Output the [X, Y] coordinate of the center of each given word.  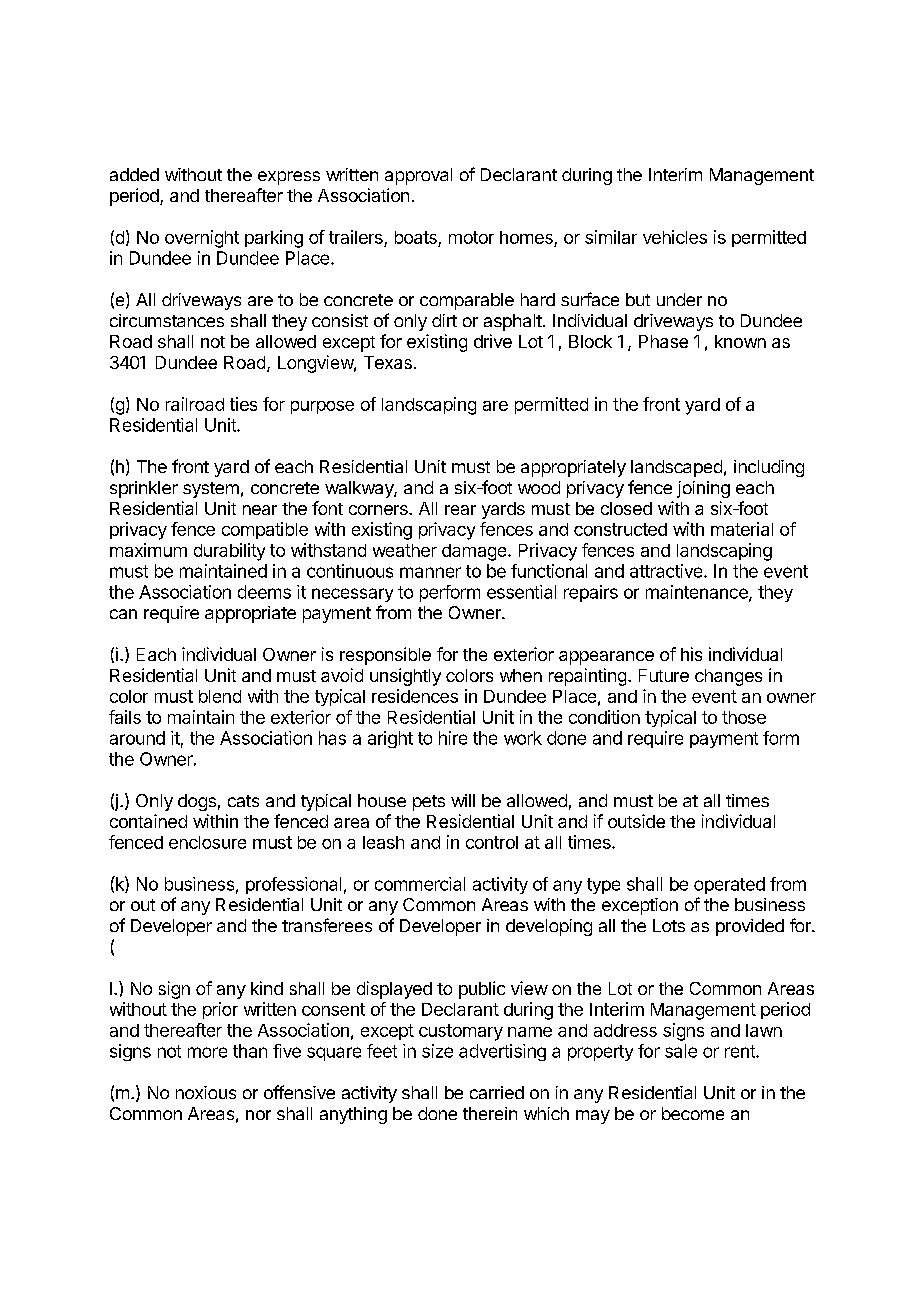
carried [497, 1092]
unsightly [405, 677]
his [691, 654]
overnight [202, 239]
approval [418, 176]
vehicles [675, 237]
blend [220, 696]
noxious [206, 1092]
